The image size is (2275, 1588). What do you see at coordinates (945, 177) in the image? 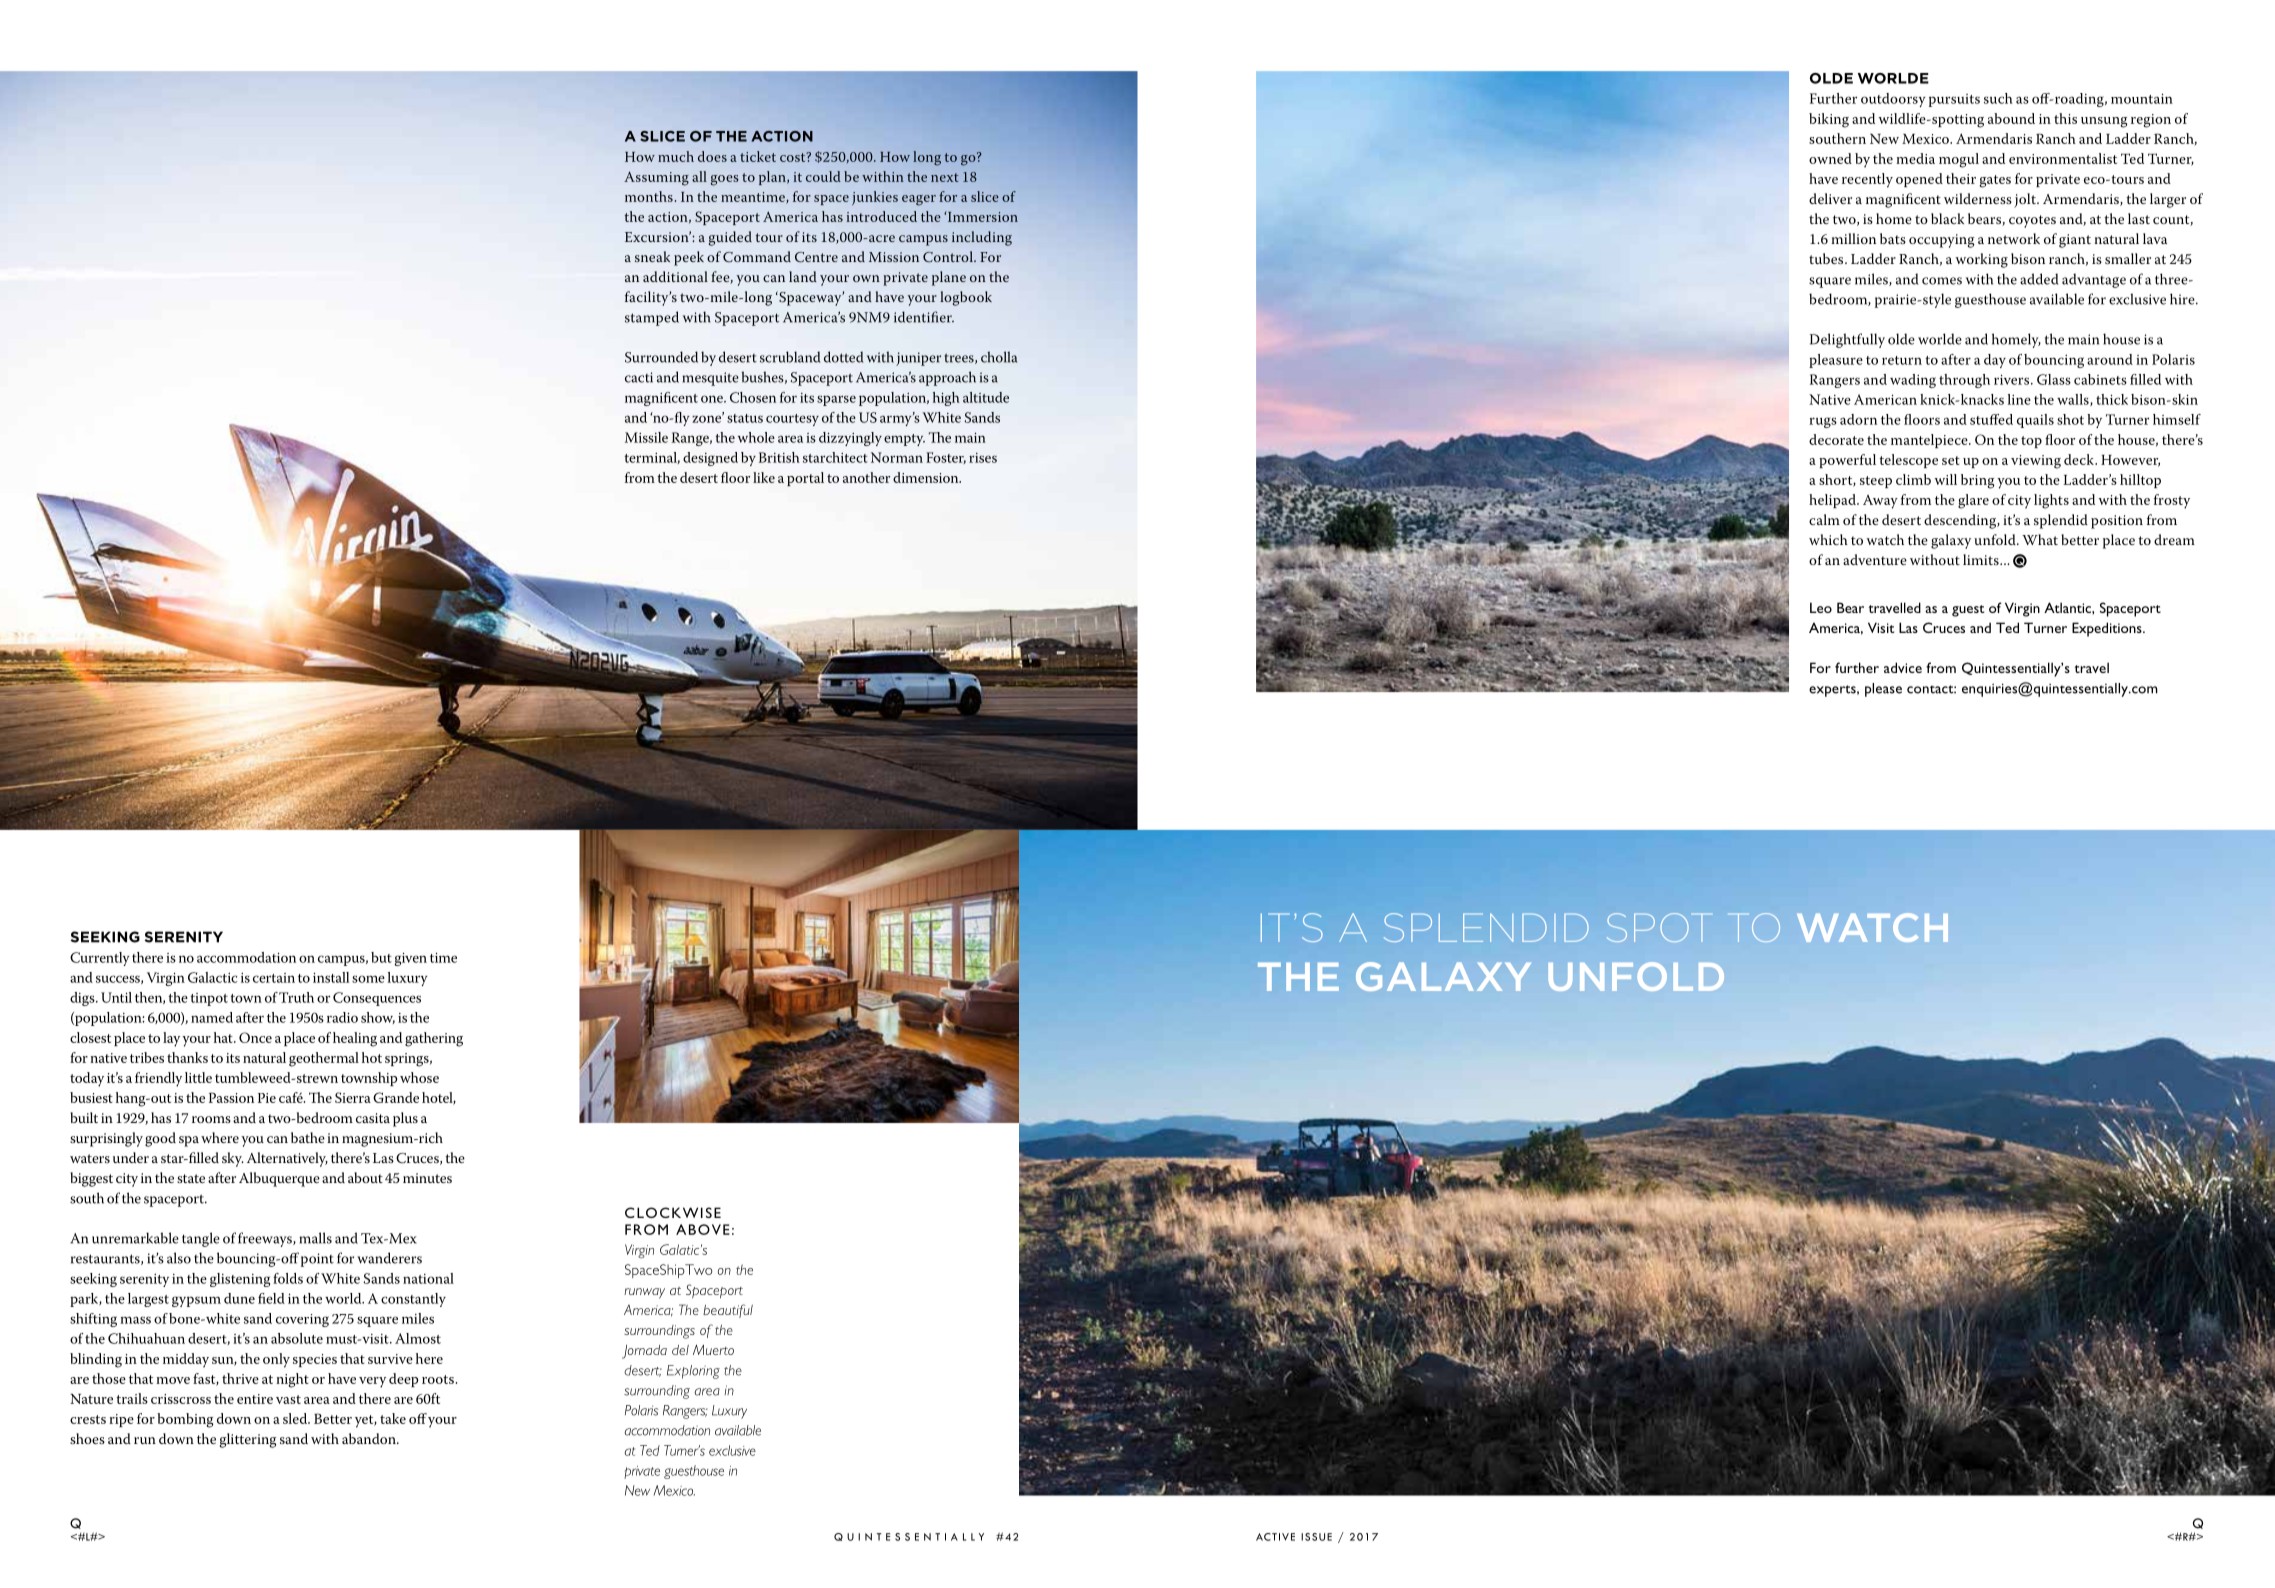
I see `next` at bounding box center [945, 177].
